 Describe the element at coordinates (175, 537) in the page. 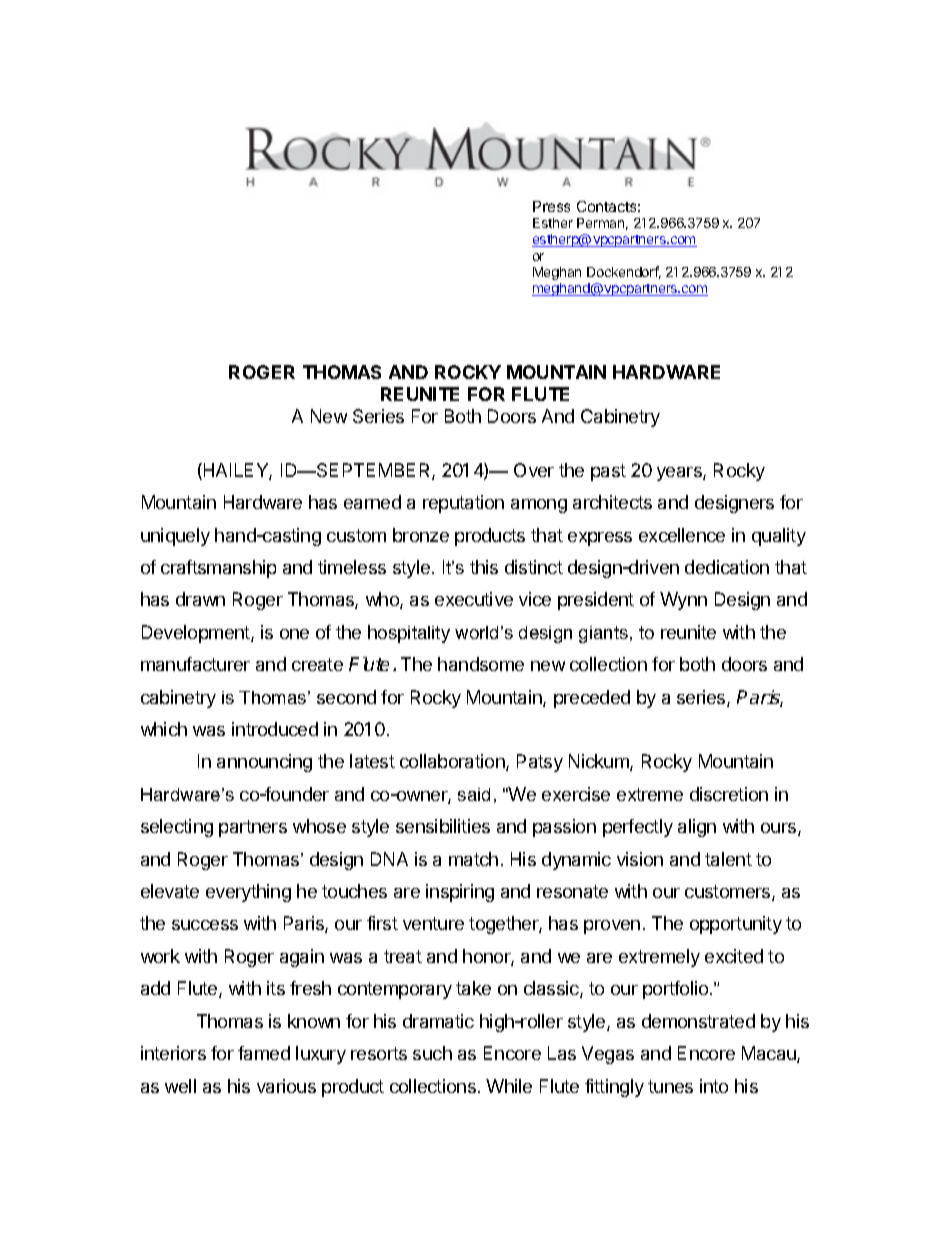

I see `uniquely` at that location.
